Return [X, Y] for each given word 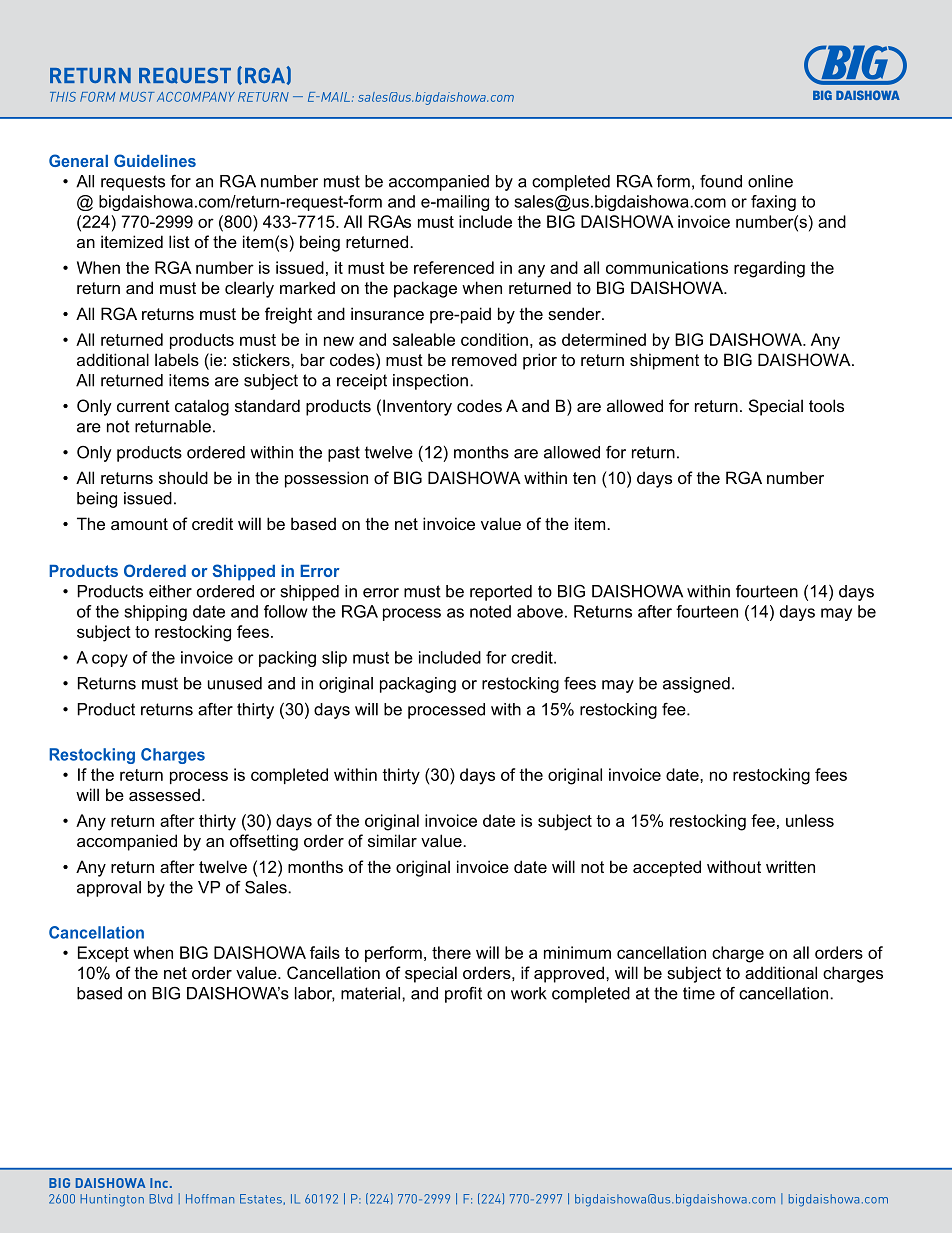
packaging [418, 685]
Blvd [160, 1199]
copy [110, 660]
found [721, 181]
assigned [696, 685]
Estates [261, 1199]
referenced [454, 267]
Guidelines [155, 160]
